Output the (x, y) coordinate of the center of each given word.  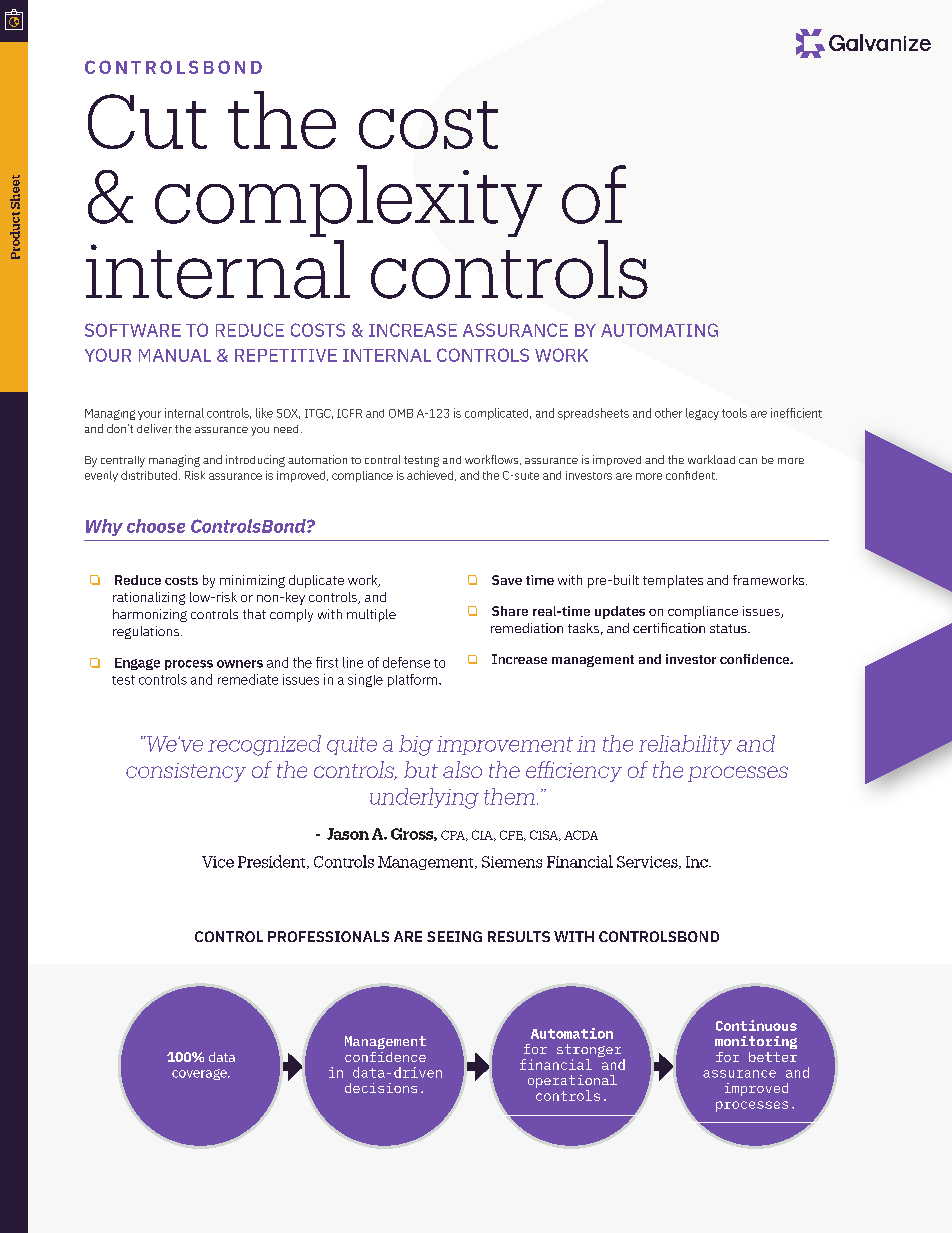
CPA (454, 835)
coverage (200, 1074)
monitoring (756, 1042)
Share (510, 611)
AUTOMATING (659, 330)
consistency (186, 772)
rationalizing (149, 598)
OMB (401, 413)
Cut (147, 121)
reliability (685, 745)
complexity (348, 201)
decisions (381, 1088)
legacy (702, 414)
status (729, 628)
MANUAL (175, 355)
